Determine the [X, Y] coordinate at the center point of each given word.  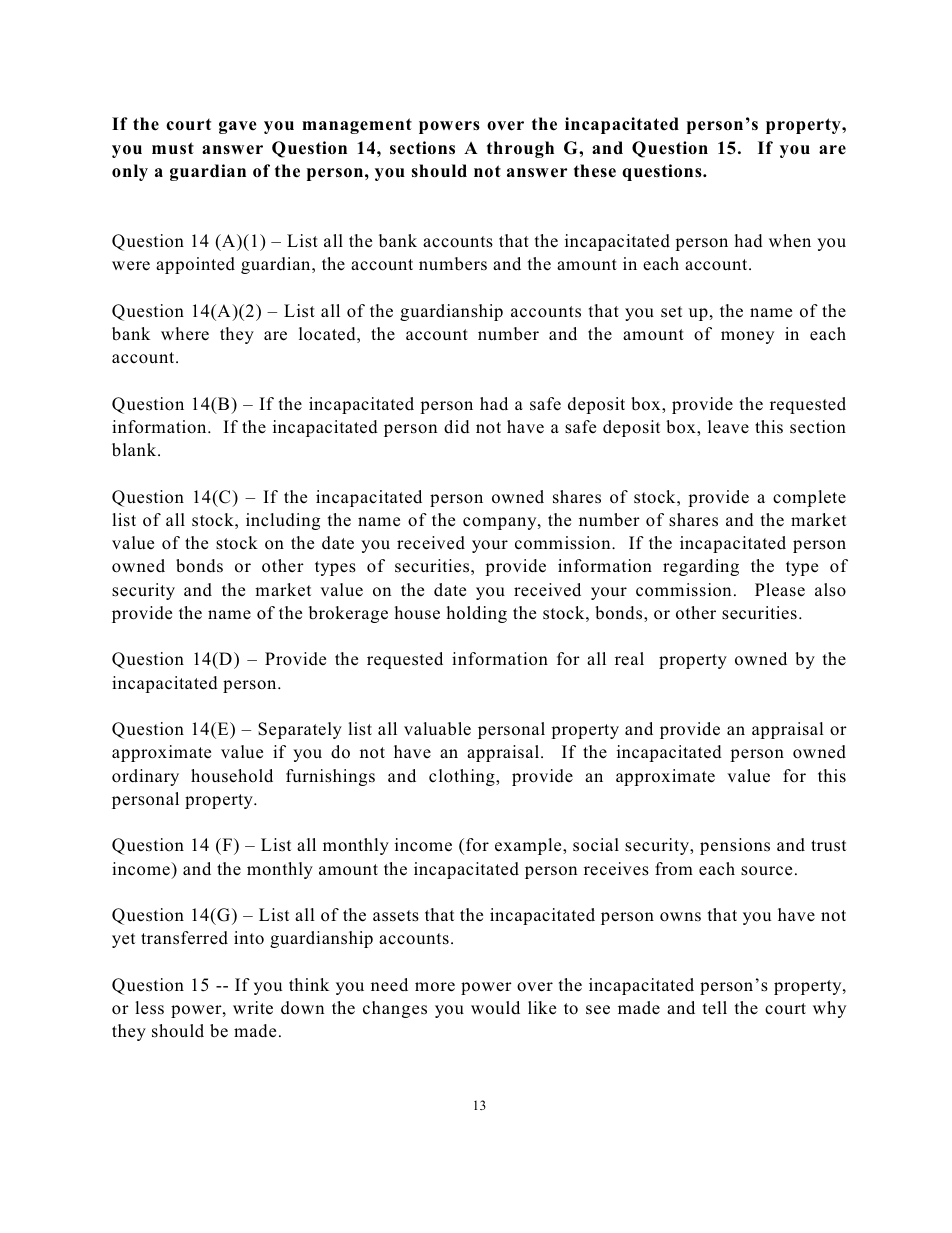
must [173, 148]
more [435, 987]
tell [715, 1007]
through [520, 149]
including [283, 521]
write [253, 1008]
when [790, 241]
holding [476, 614]
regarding [701, 567]
